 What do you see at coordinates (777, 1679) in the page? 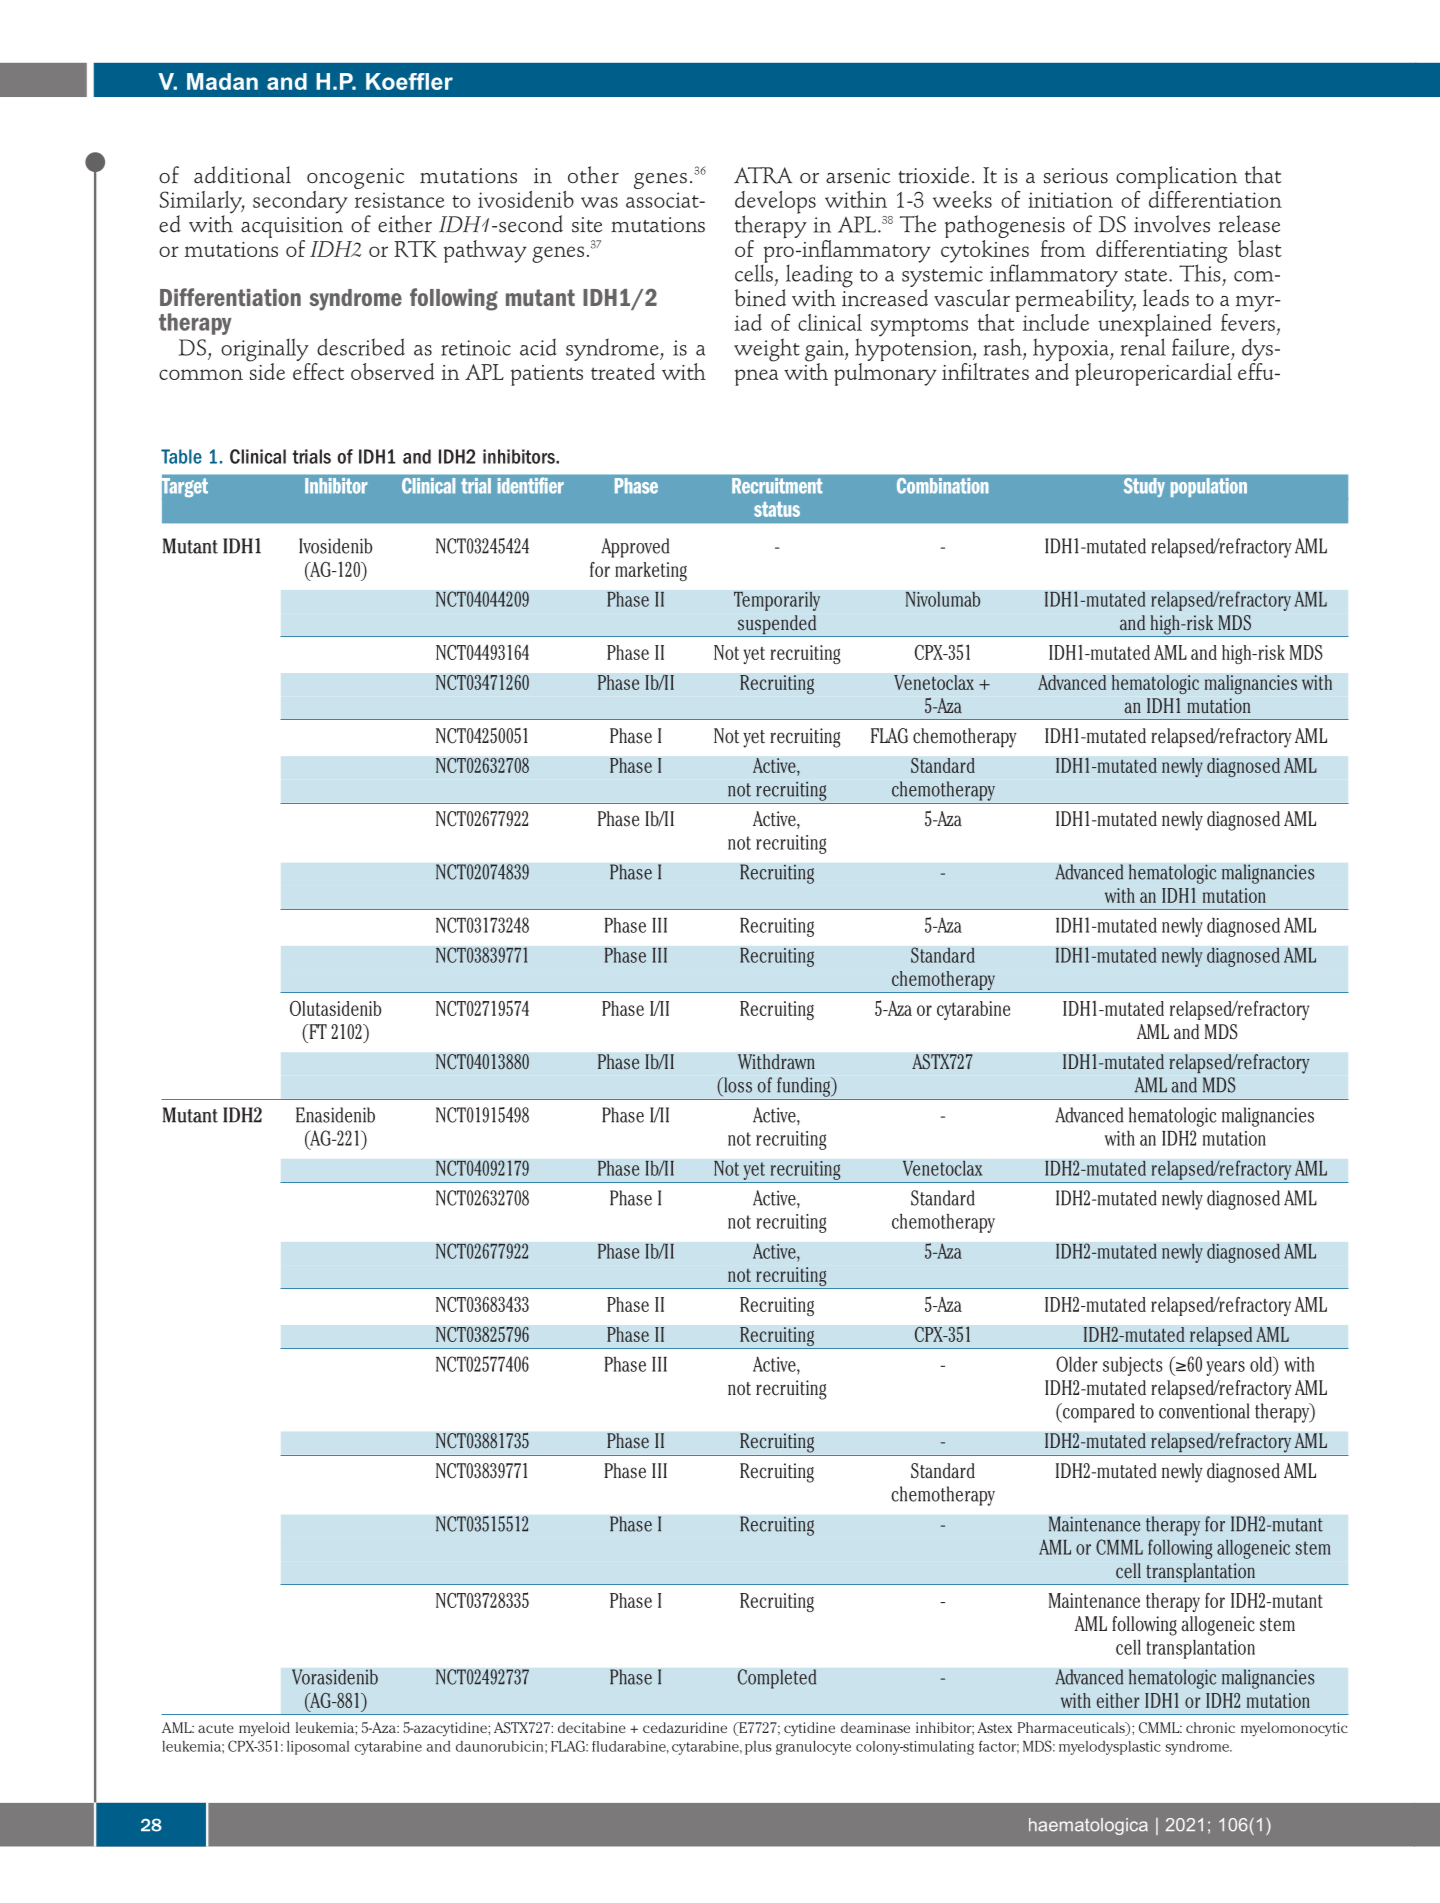
I see `Completed` at bounding box center [777, 1679].
